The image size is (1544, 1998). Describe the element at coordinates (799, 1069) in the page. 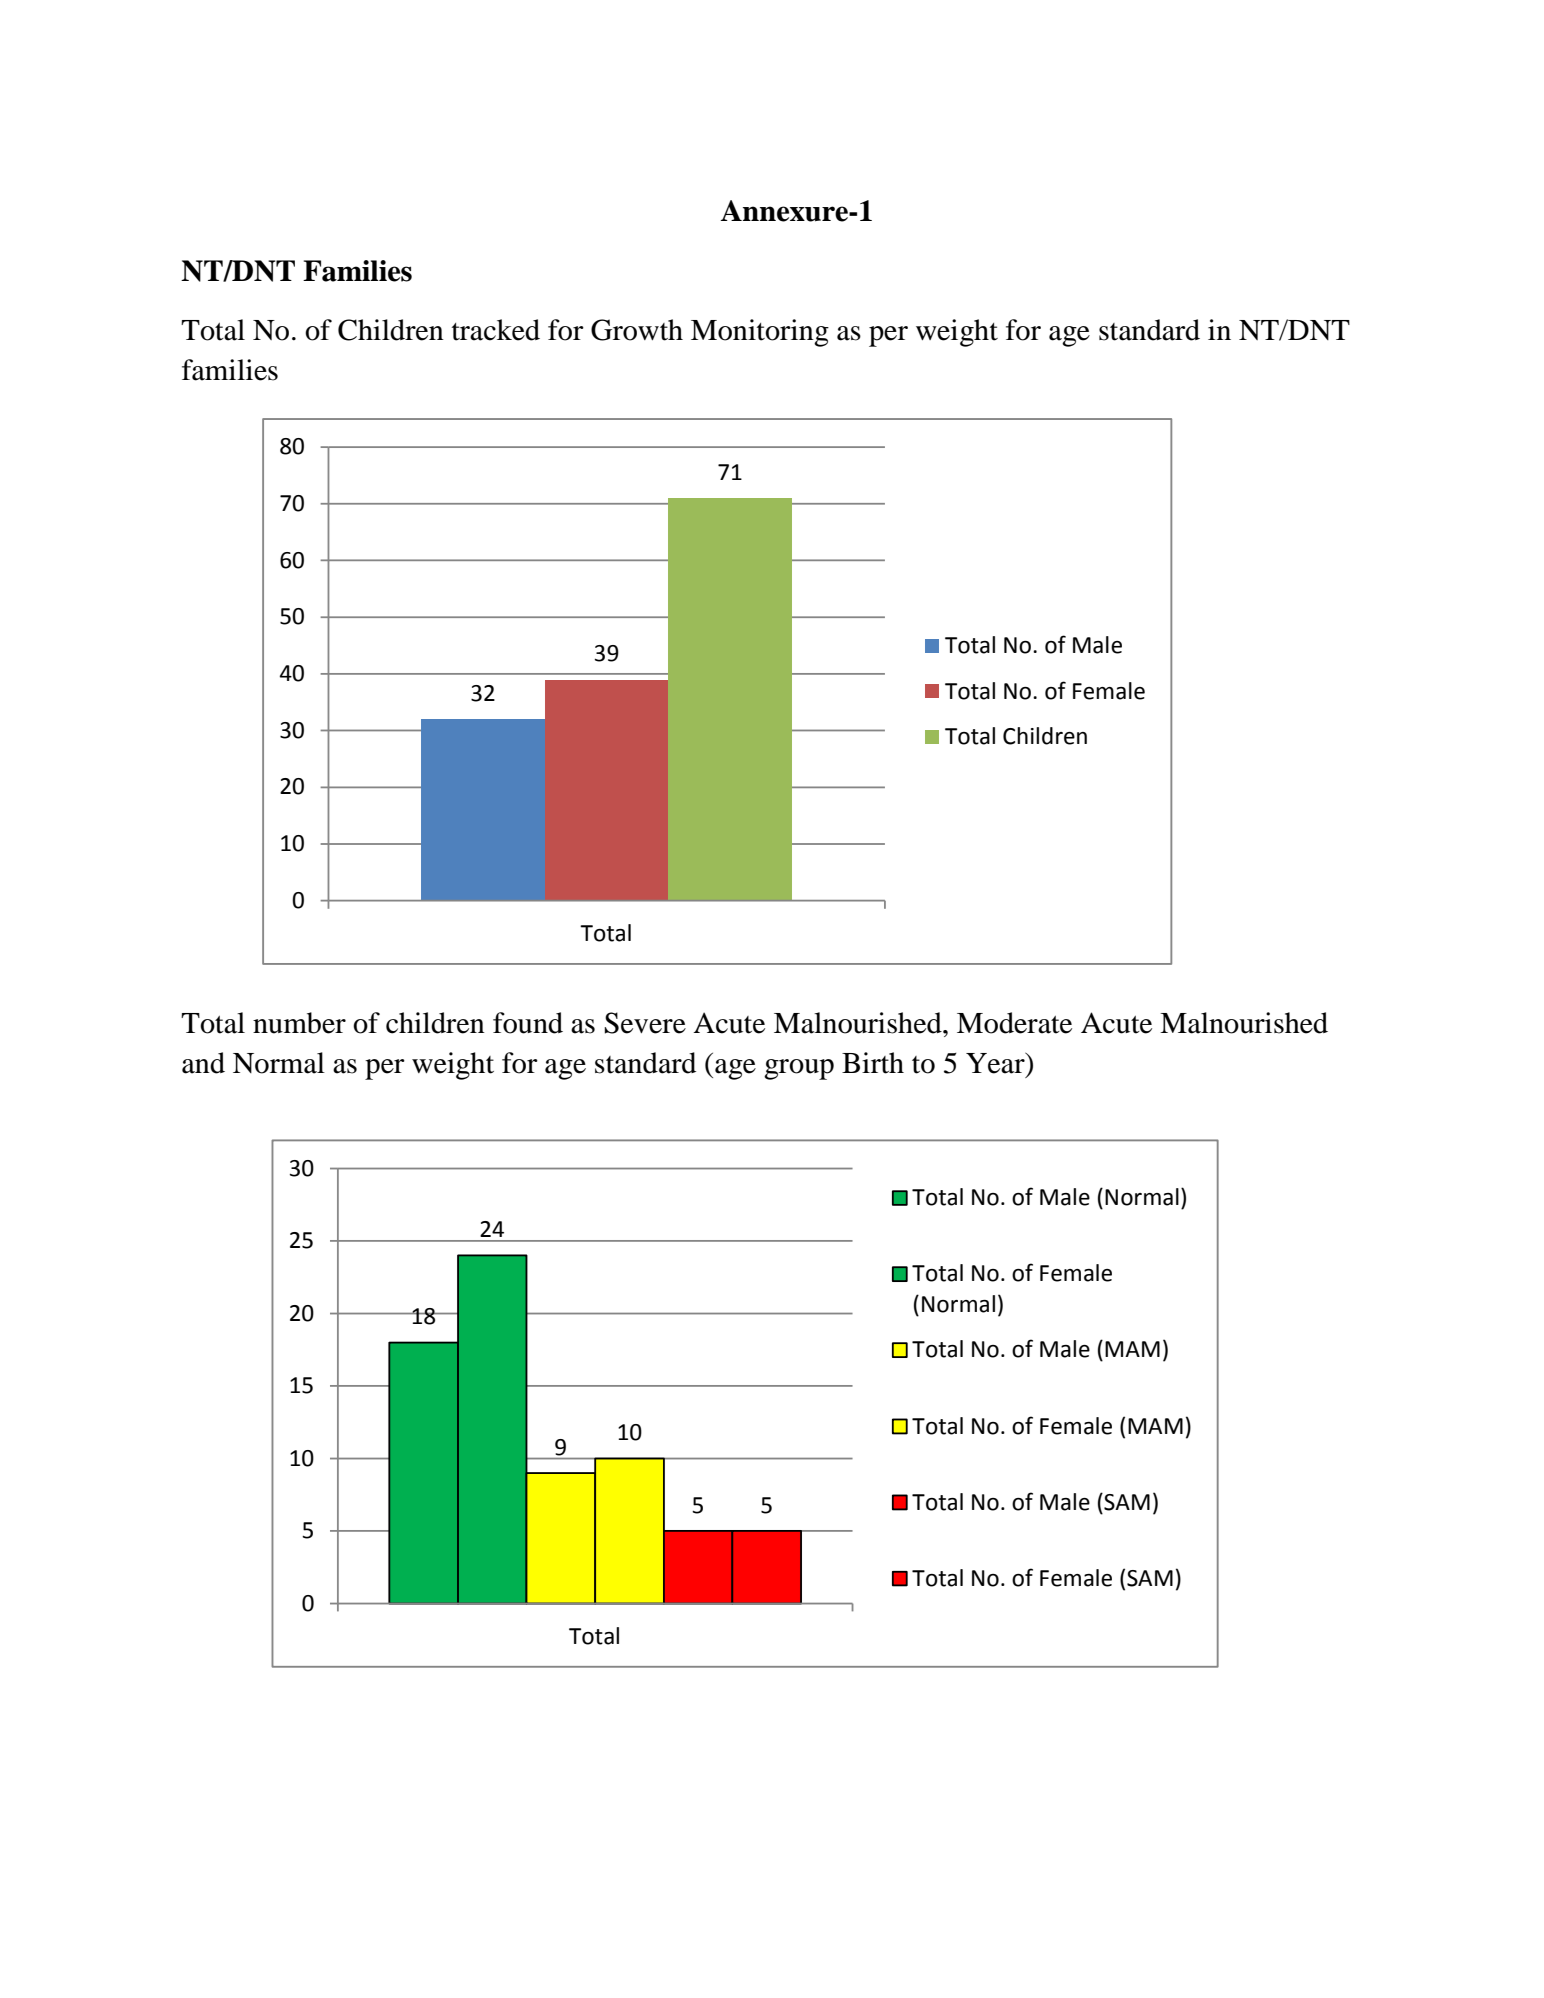

I see `group` at that location.
